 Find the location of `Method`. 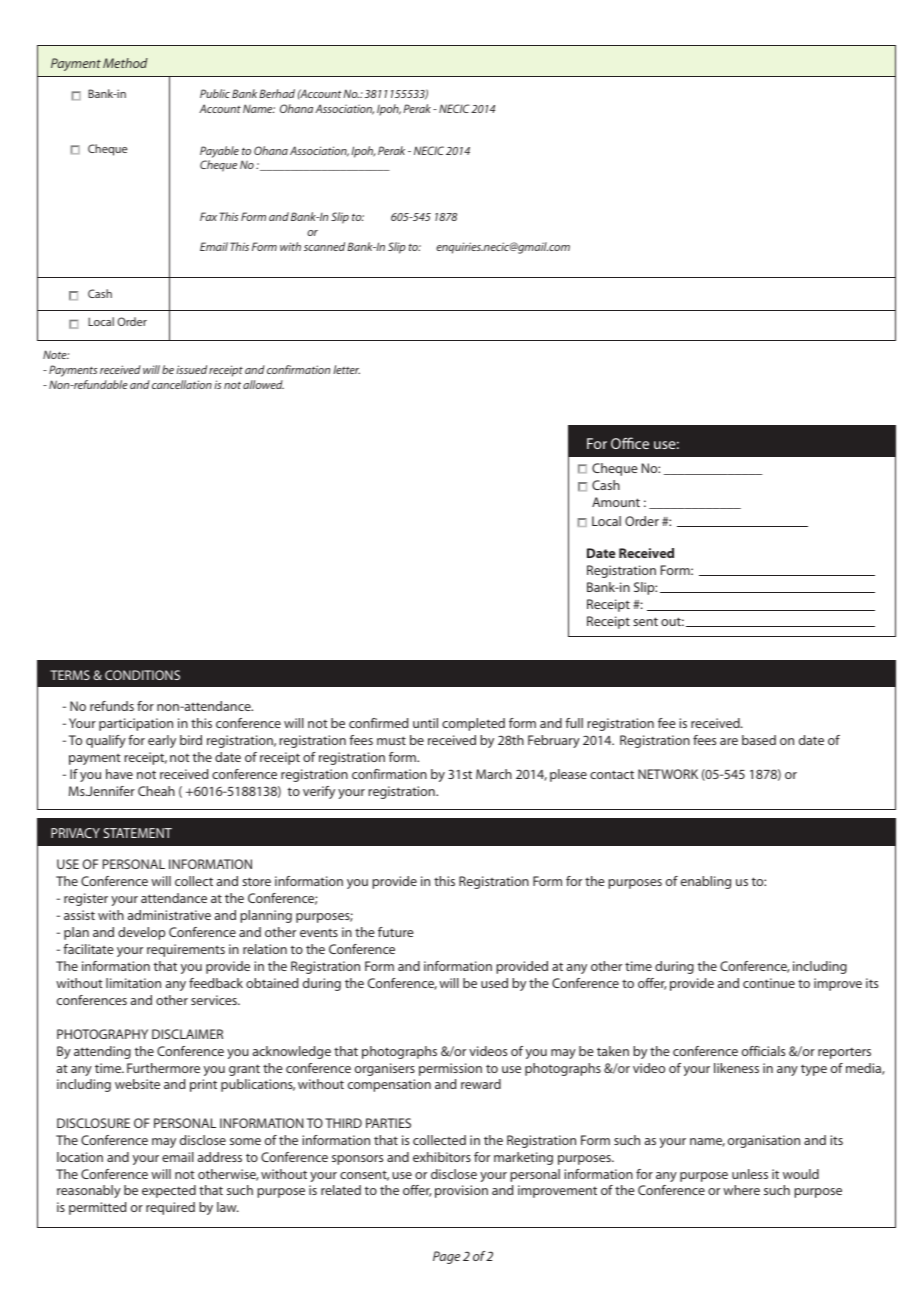

Method is located at coordinates (125, 63).
